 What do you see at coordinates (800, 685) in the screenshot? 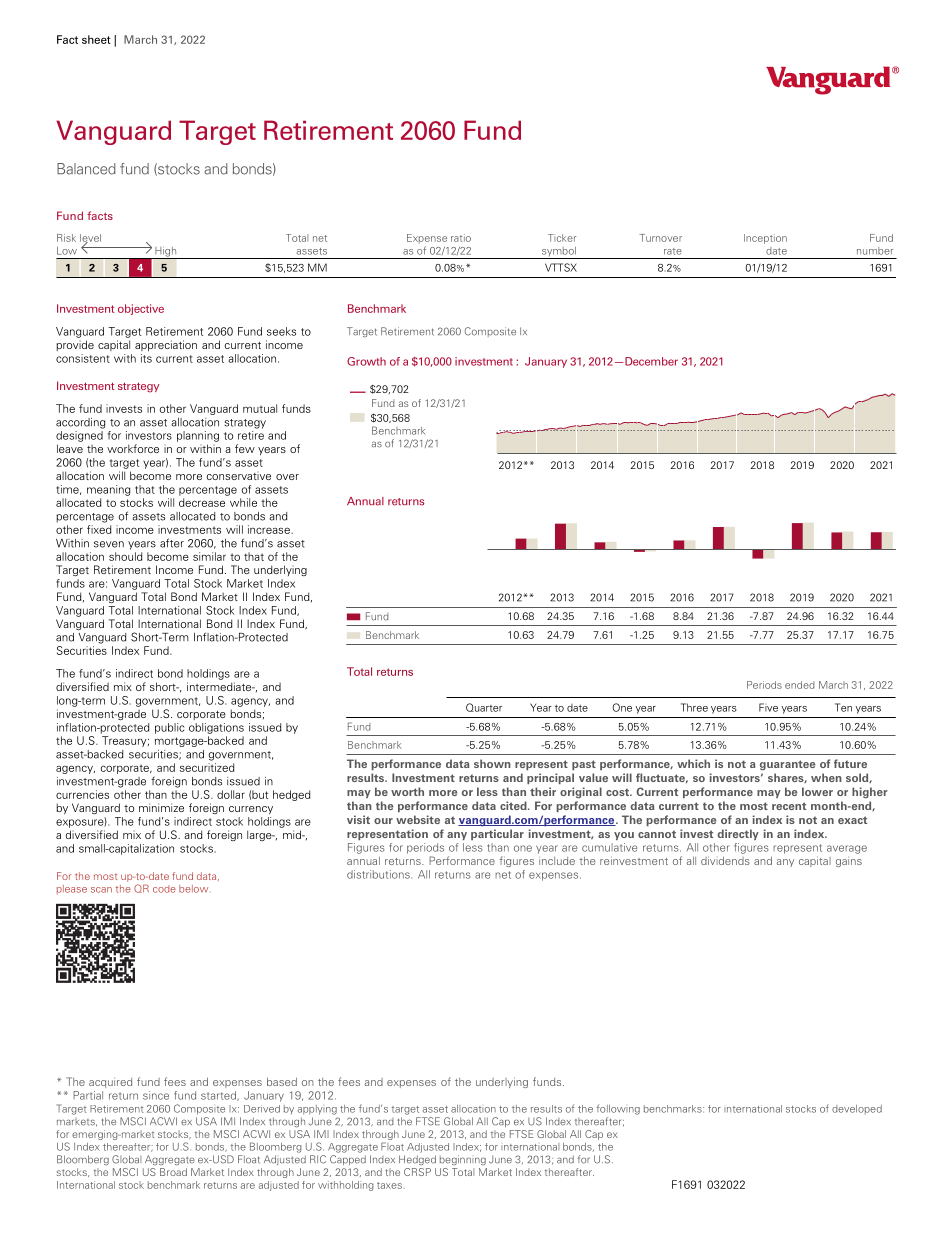
I see `ended` at bounding box center [800, 685].
